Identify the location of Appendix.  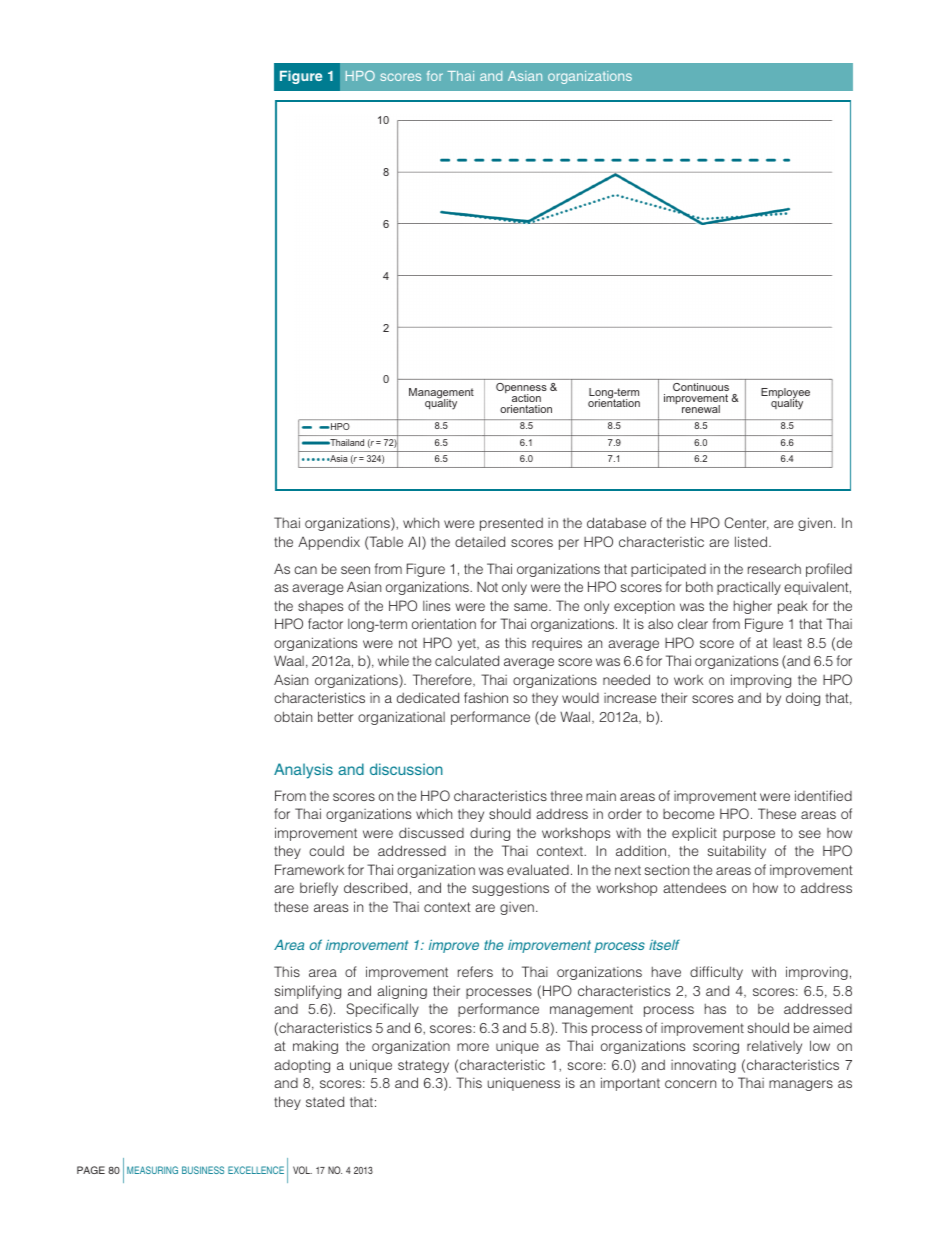
(329, 543).
